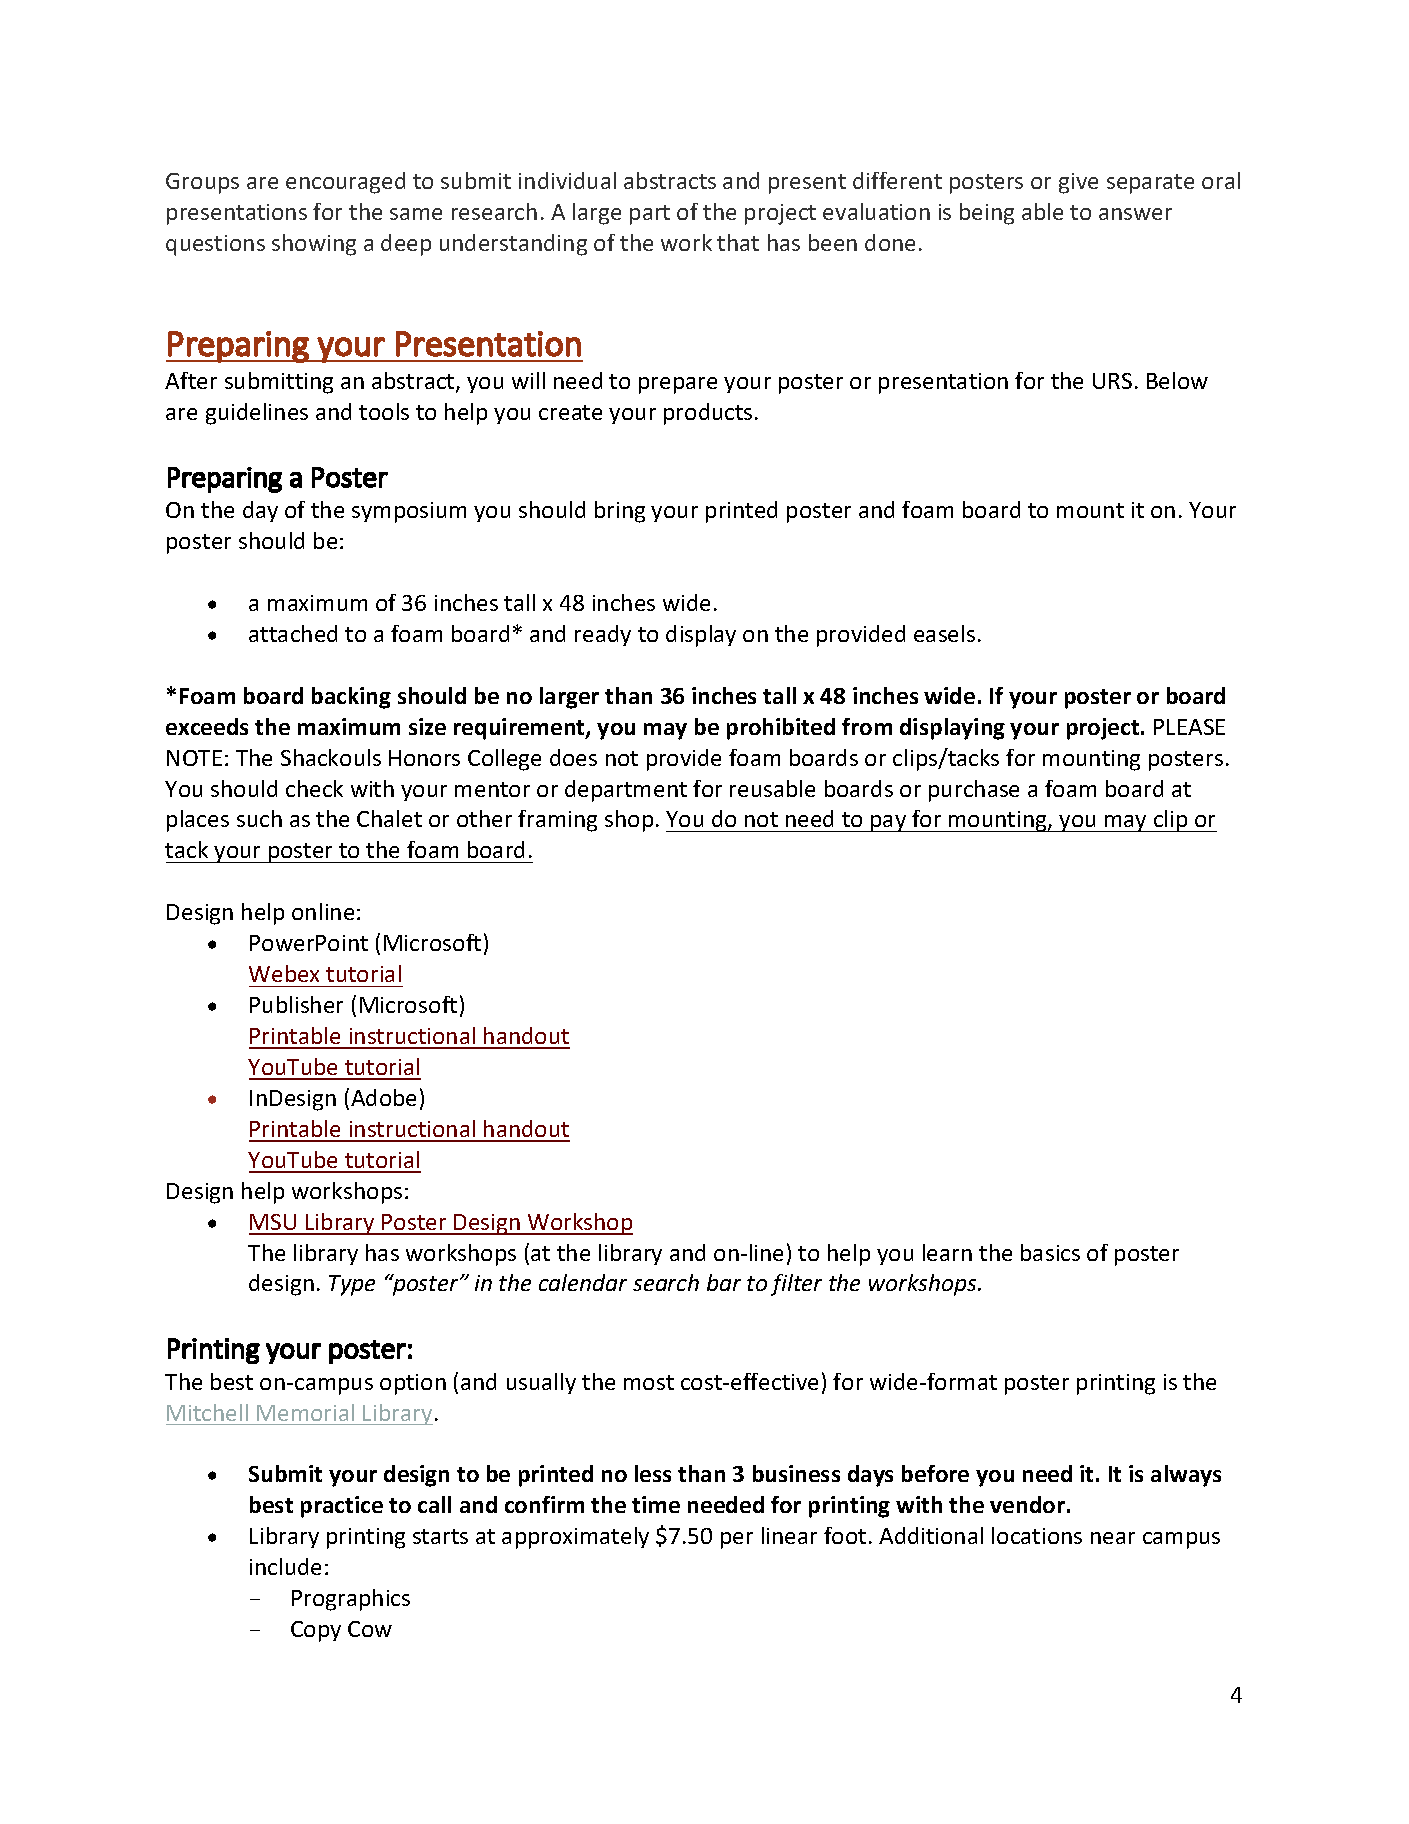  Describe the element at coordinates (974, 791) in the document. I see `purchase` at that location.
